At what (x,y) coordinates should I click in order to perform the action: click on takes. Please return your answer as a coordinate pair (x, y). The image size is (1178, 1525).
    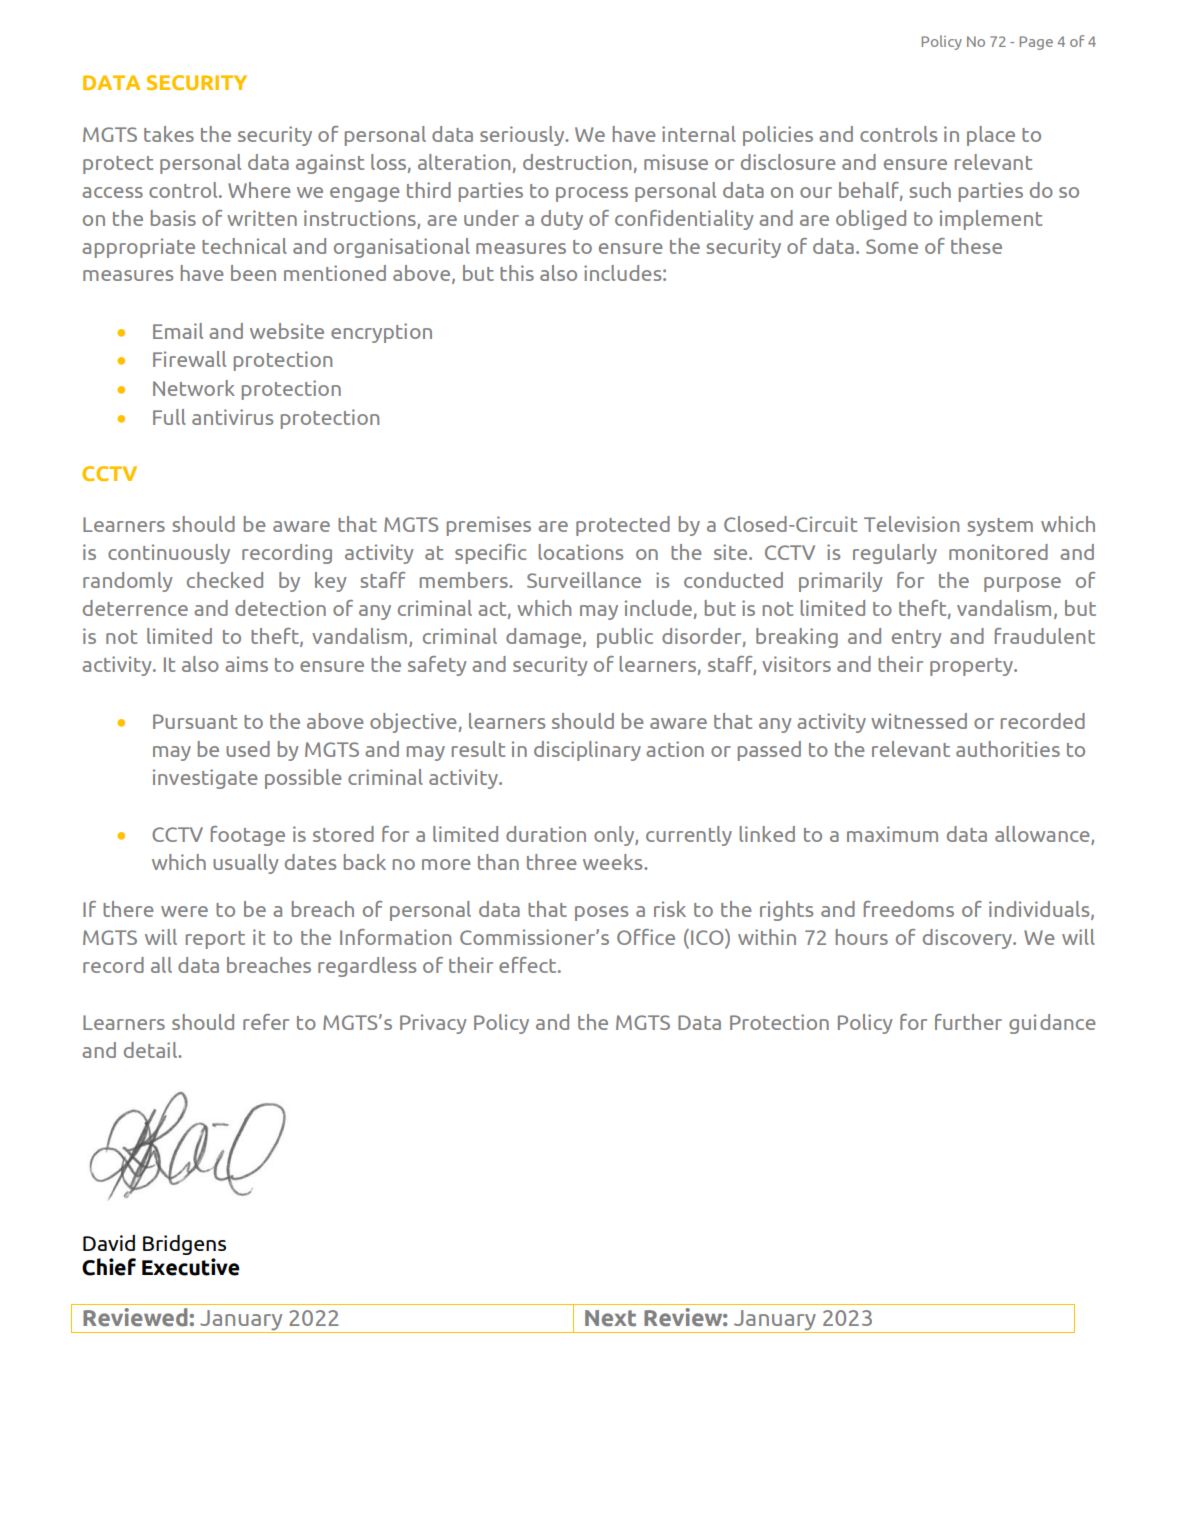
    Looking at the image, I should click on (169, 134).
